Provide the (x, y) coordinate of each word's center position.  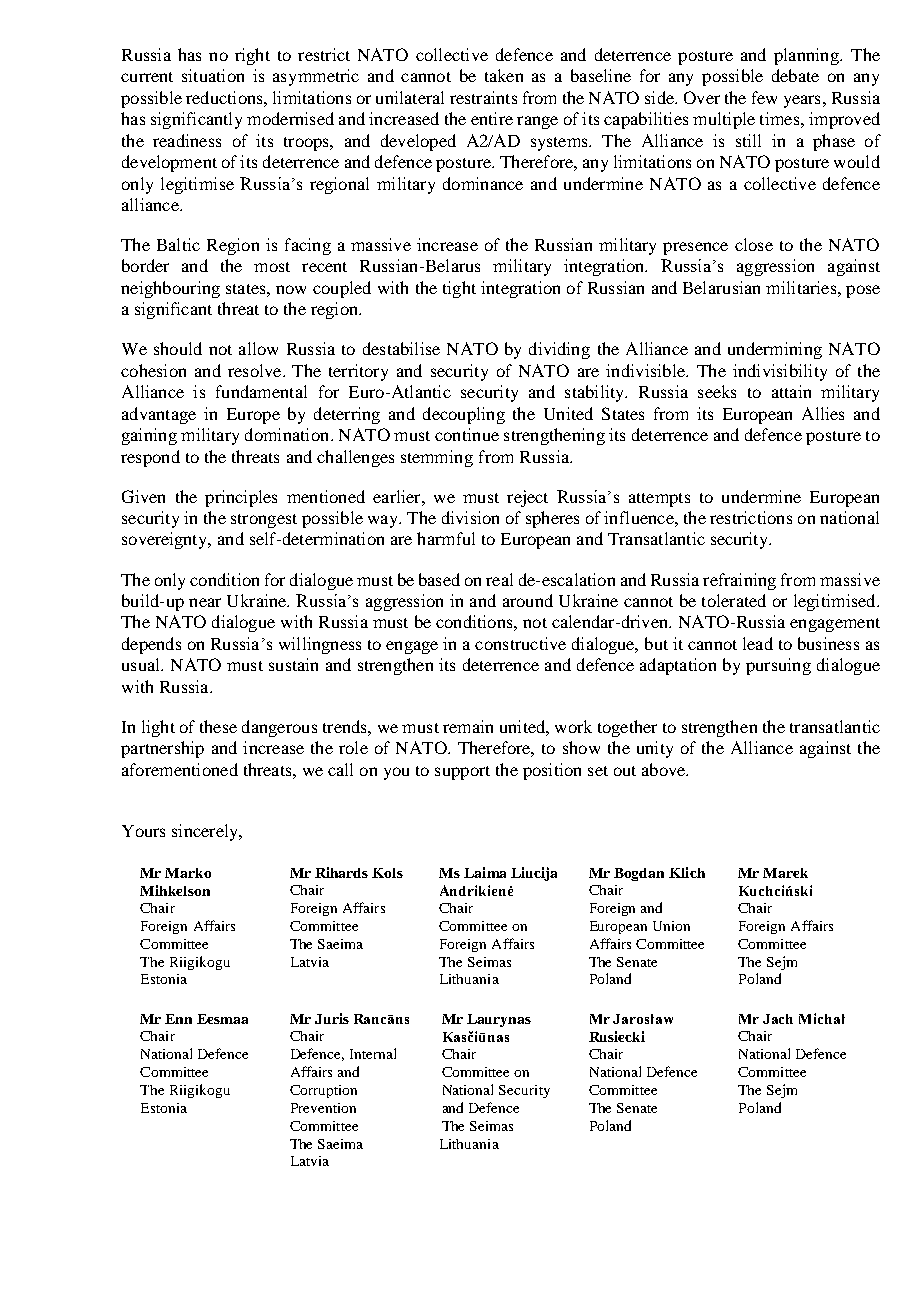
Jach (778, 1019)
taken (504, 75)
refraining (739, 581)
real (499, 579)
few (764, 97)
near (205, 602)
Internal (373, 1053)
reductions (225, 97)
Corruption (323, 1091)
